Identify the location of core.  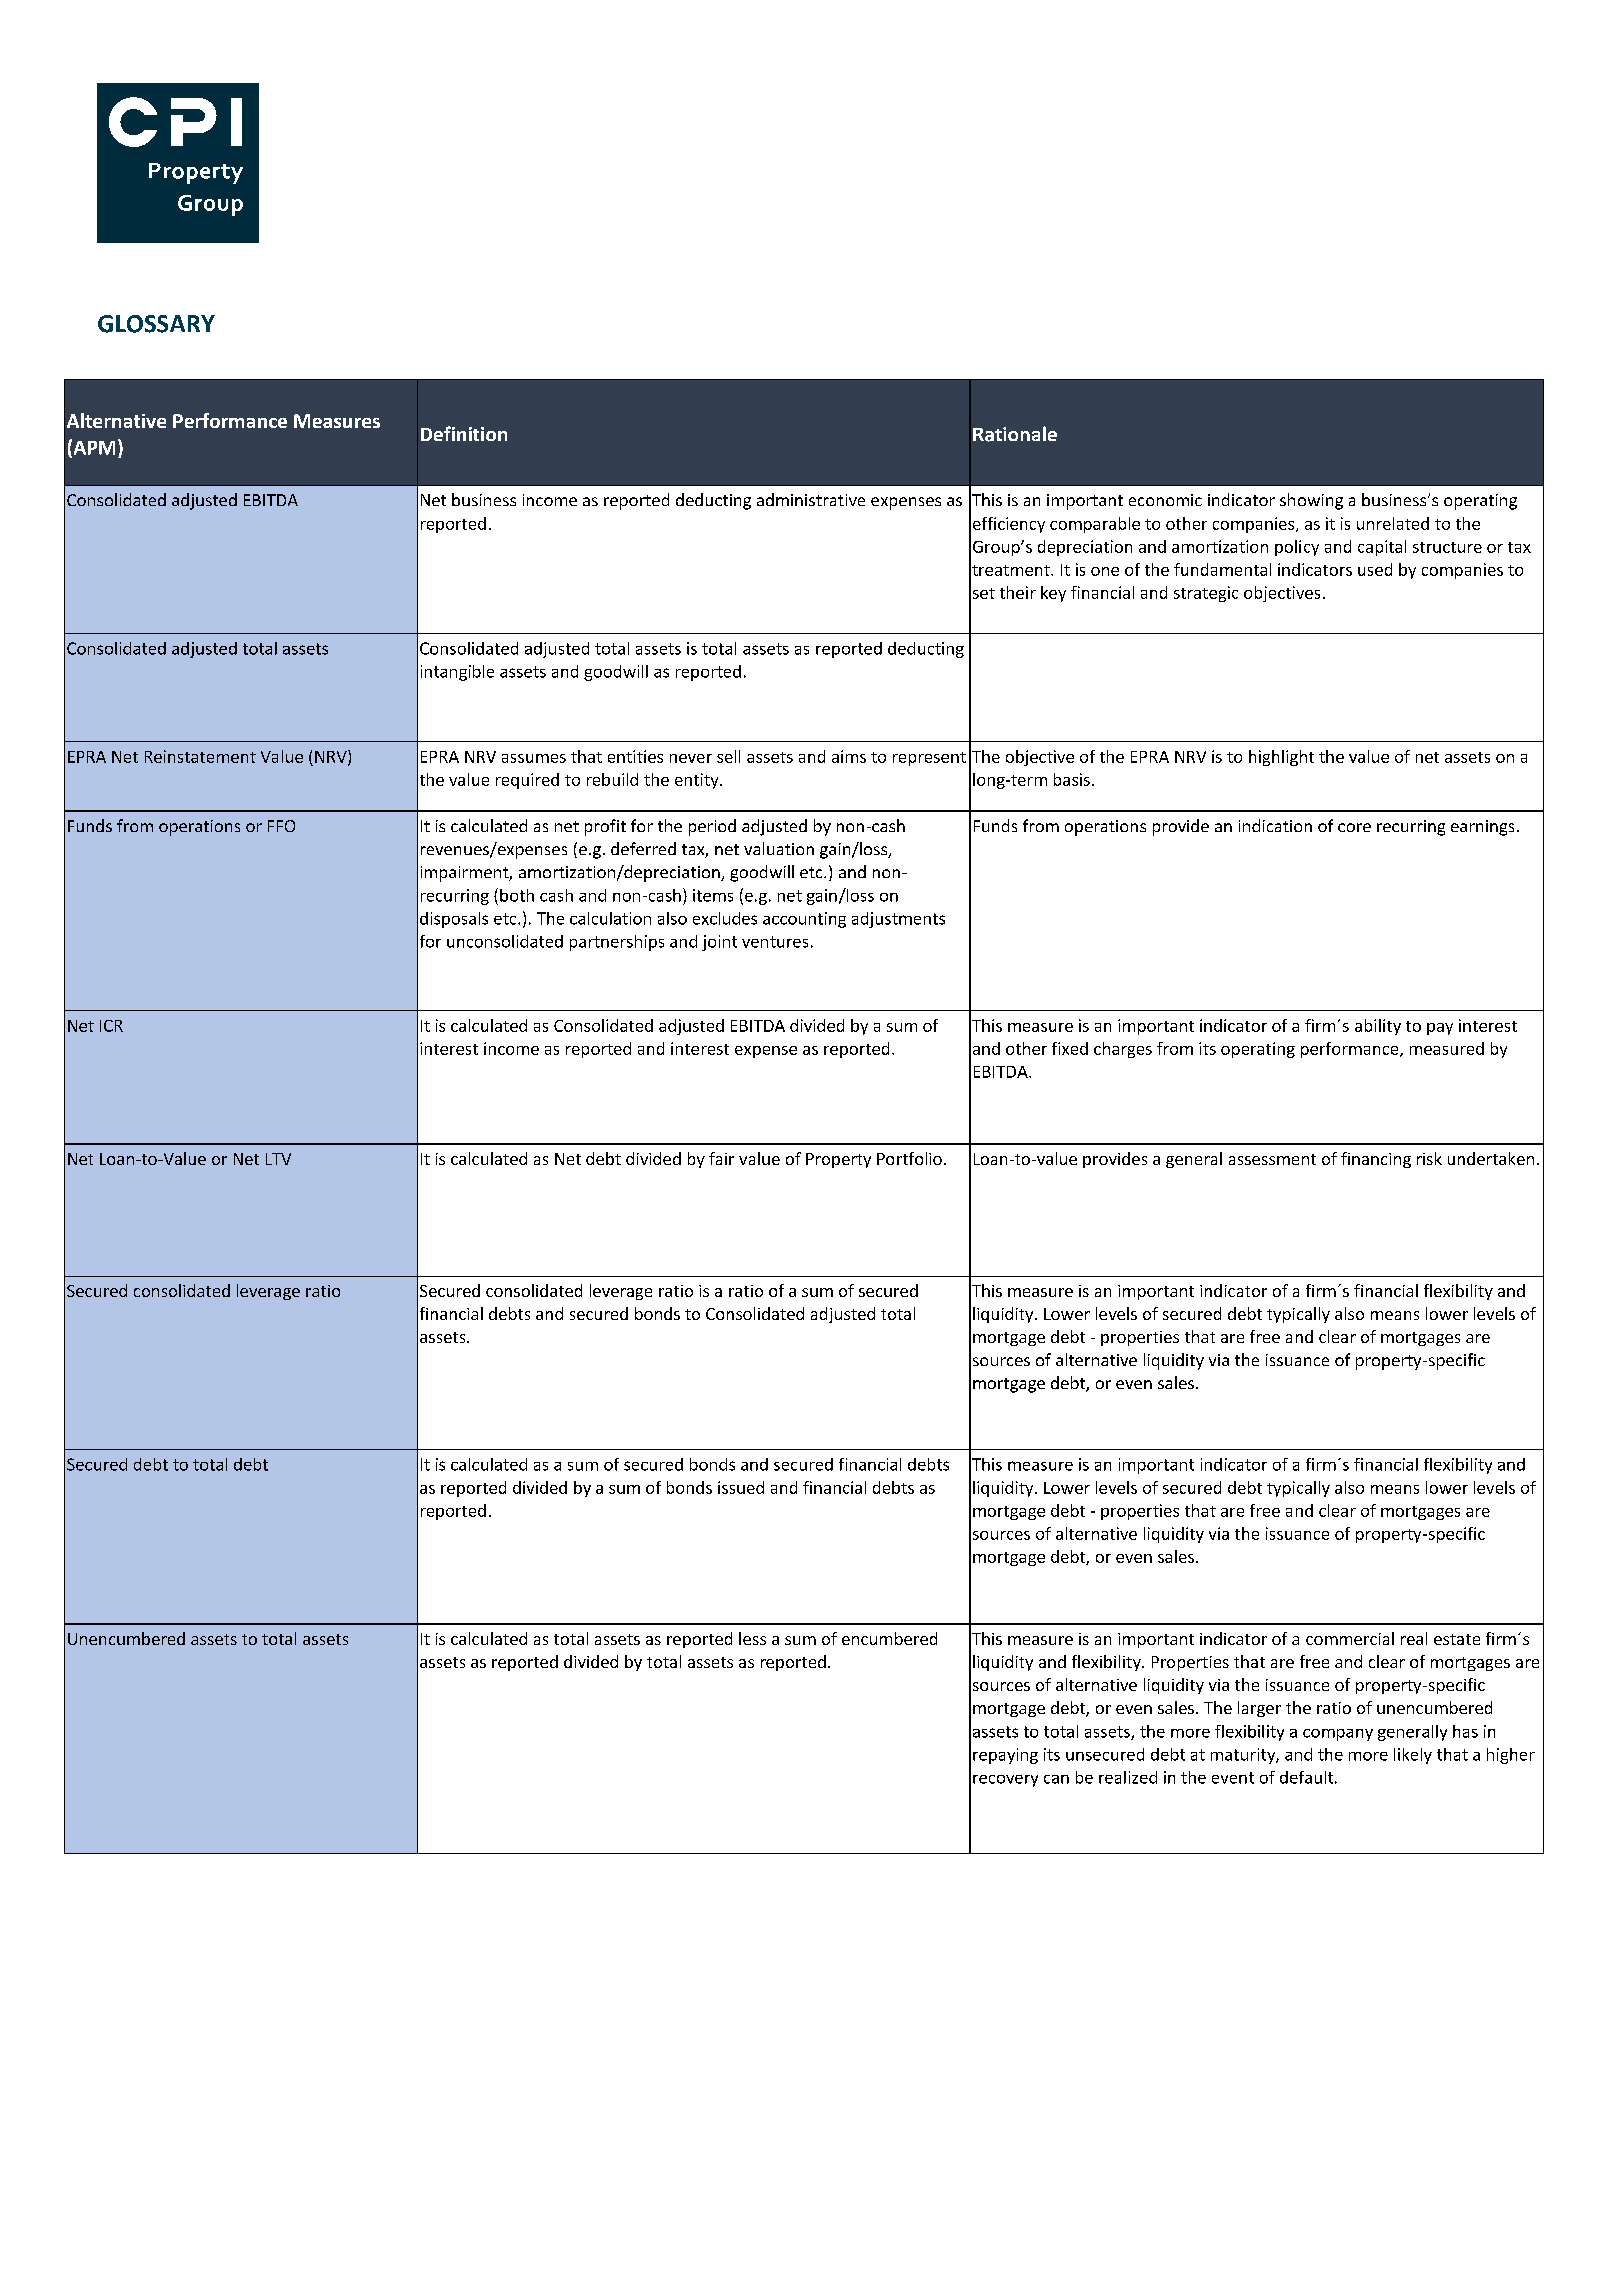
(1354, 827).
